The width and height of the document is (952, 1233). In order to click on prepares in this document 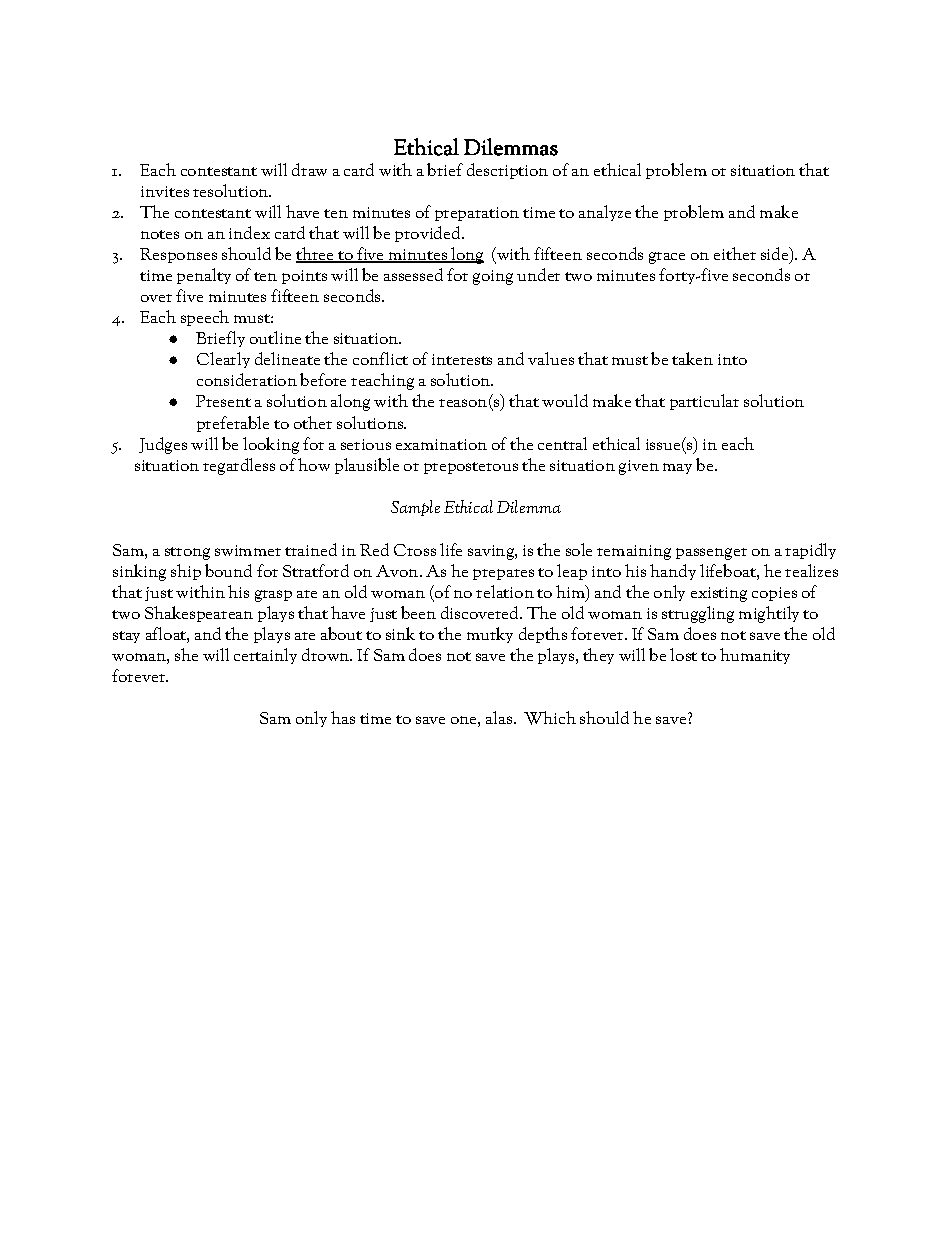, I will do `click(503, 574)`.
